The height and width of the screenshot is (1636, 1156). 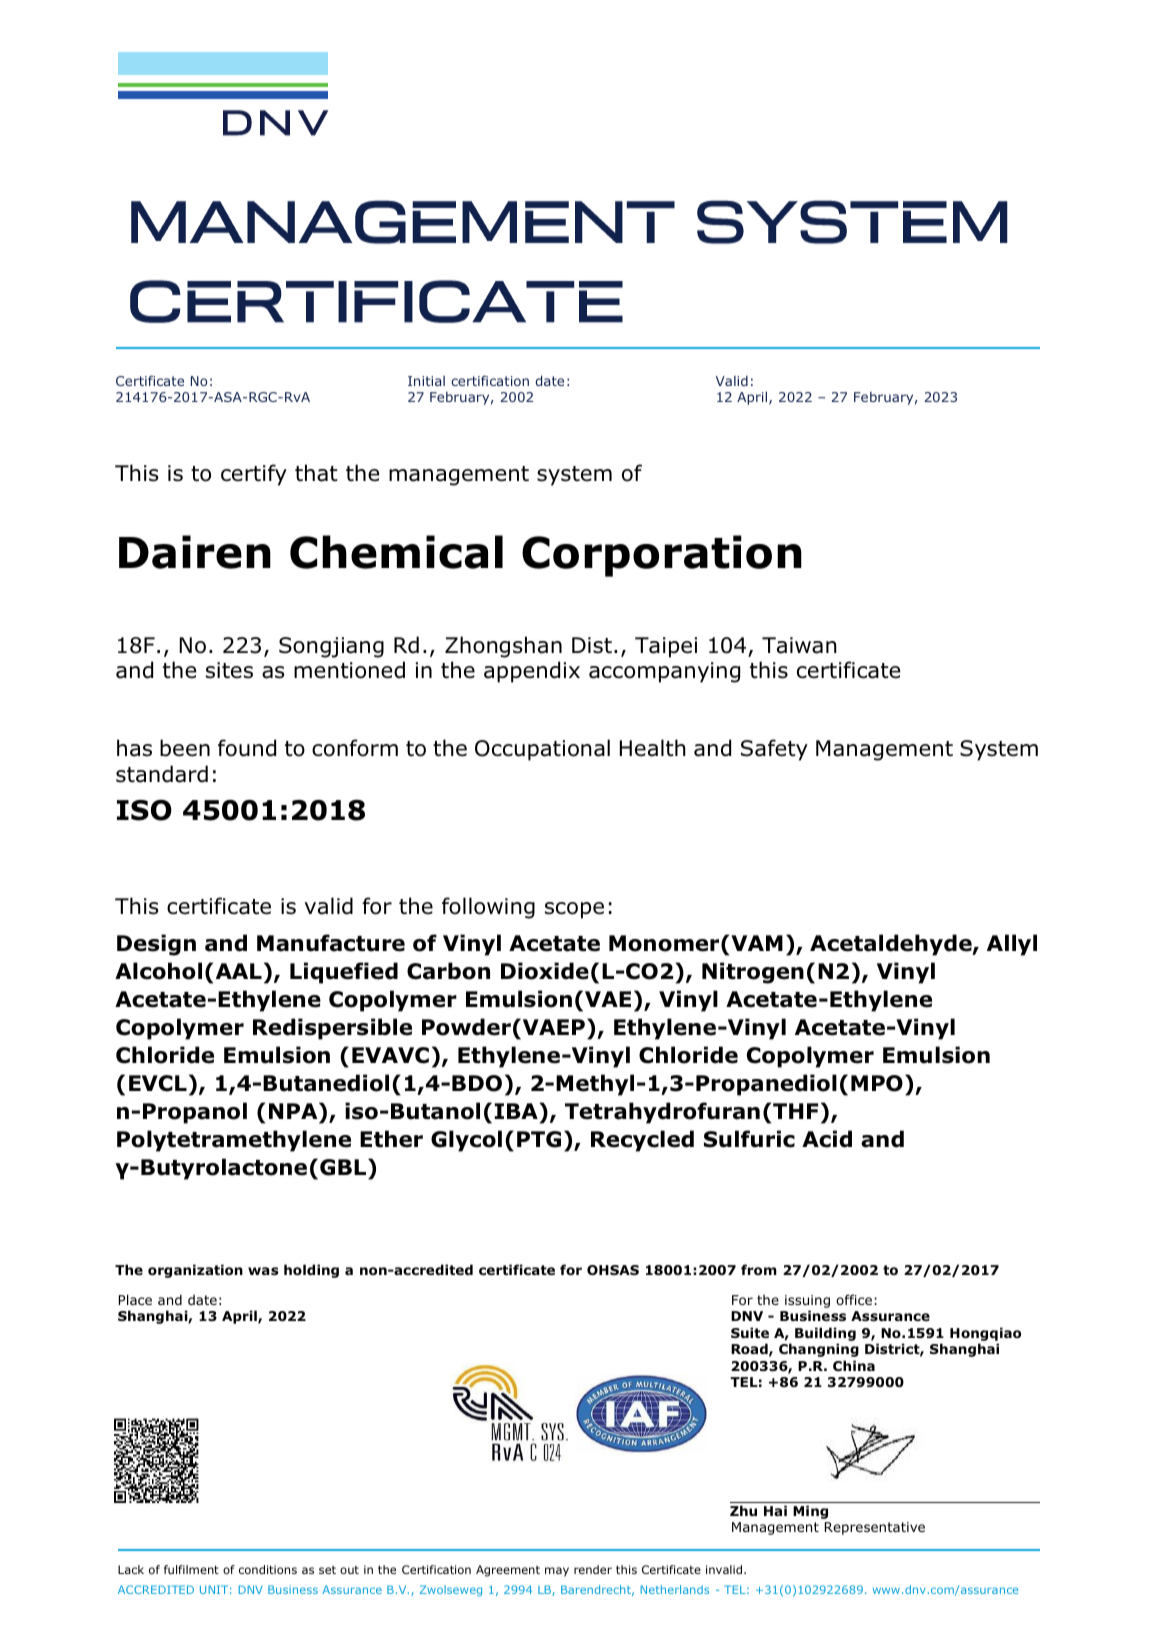 What do you see at coordinates (426, 381) in the screenshot?
I see `Initial` at bounding box center [426, 381].
